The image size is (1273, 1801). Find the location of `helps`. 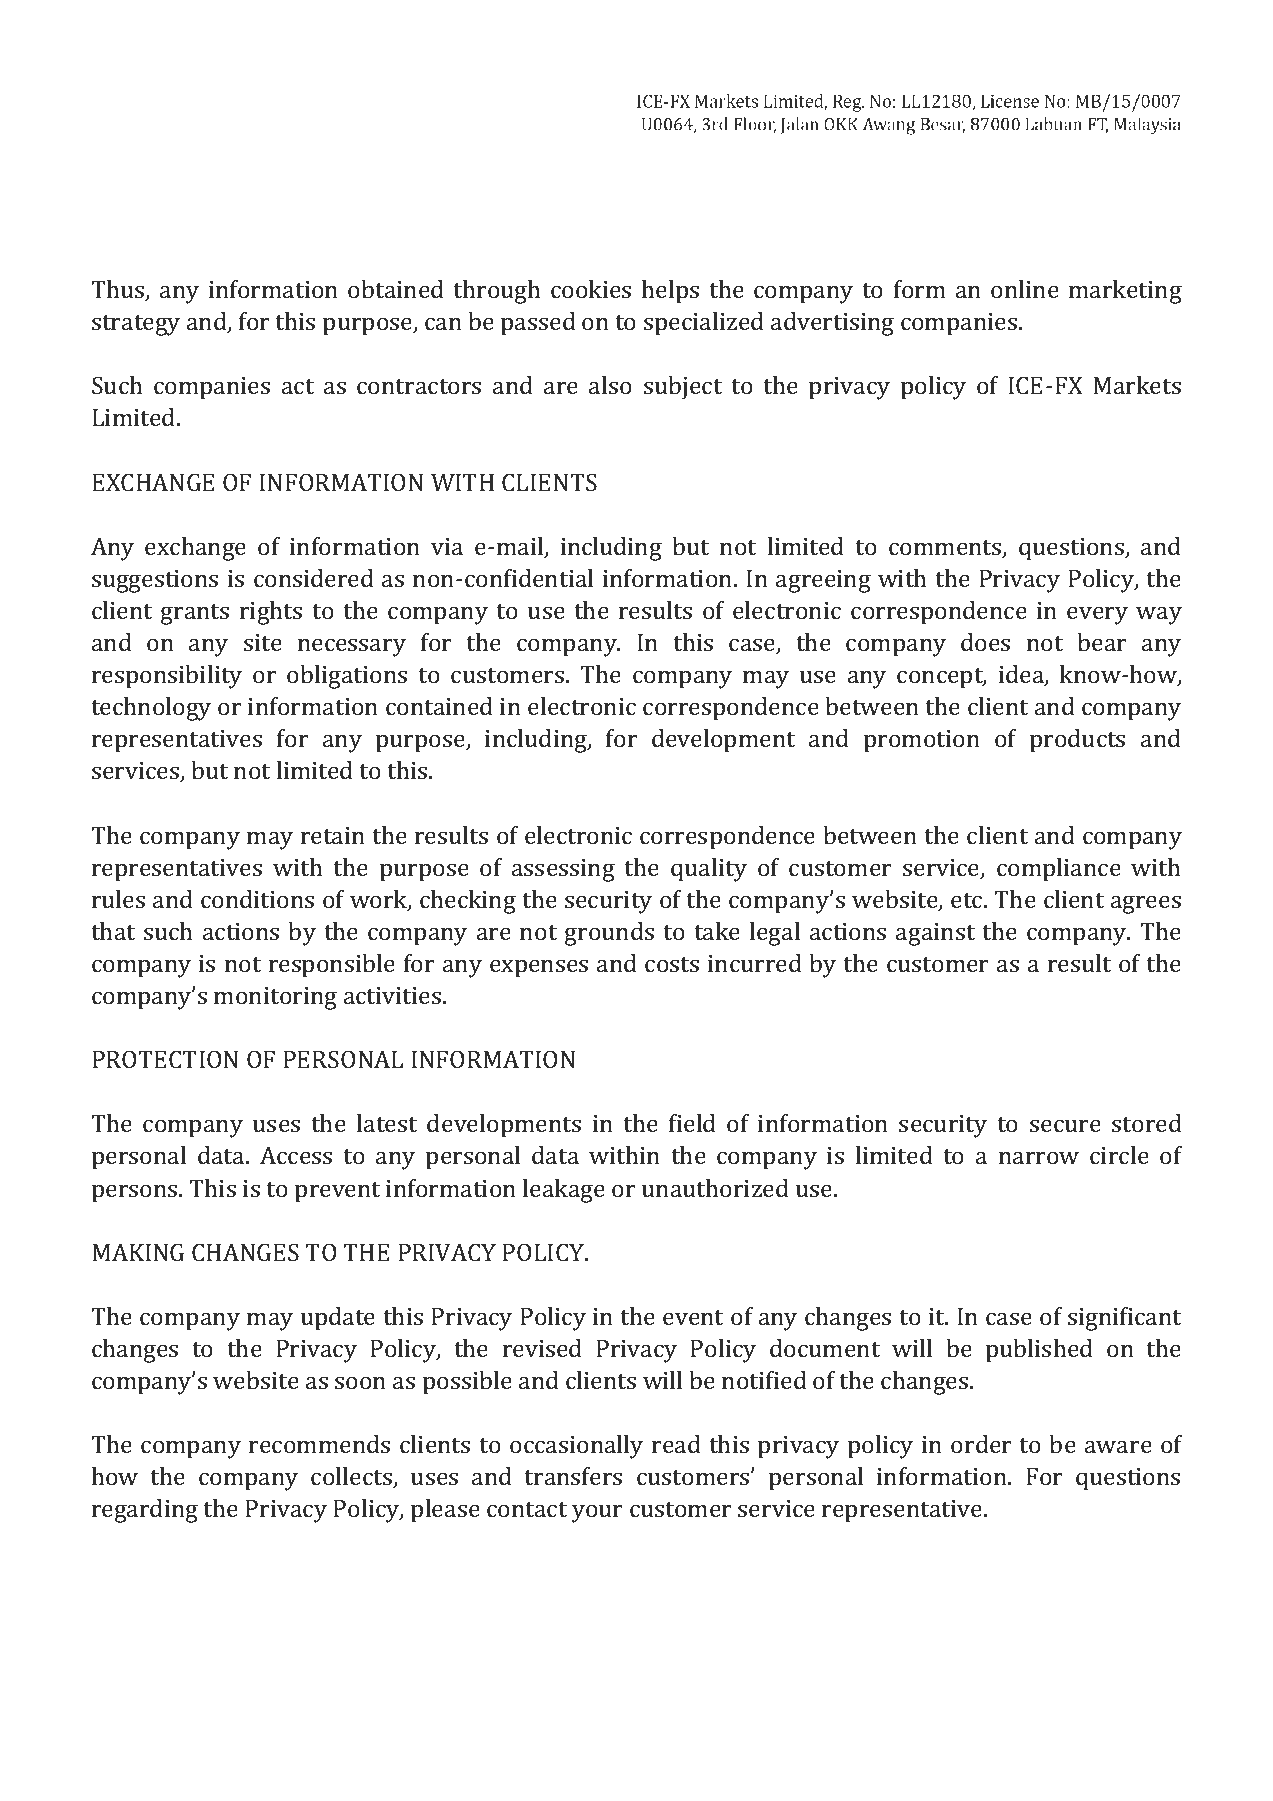

helps is located at coordinates (670, 292).
